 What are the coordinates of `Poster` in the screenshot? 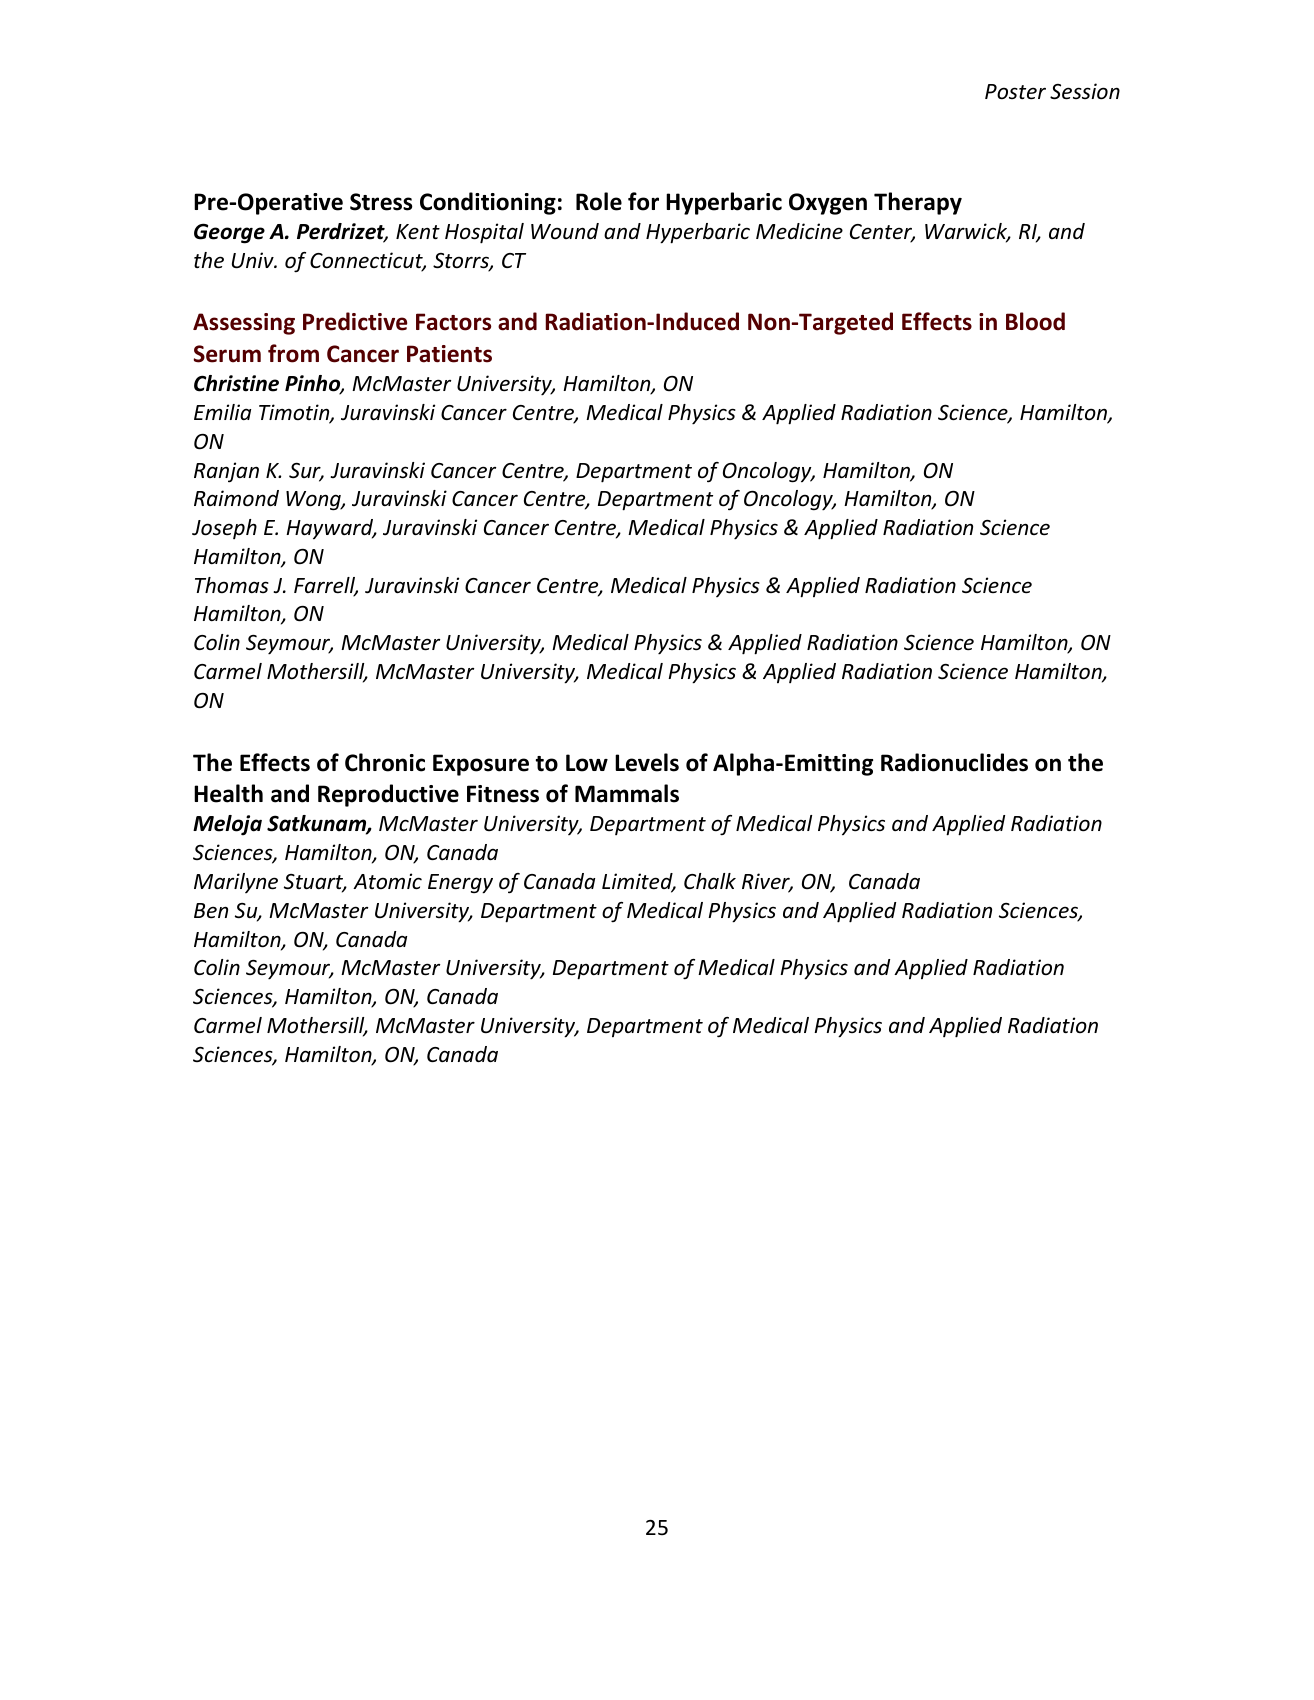 It's located at (1015, 92).
